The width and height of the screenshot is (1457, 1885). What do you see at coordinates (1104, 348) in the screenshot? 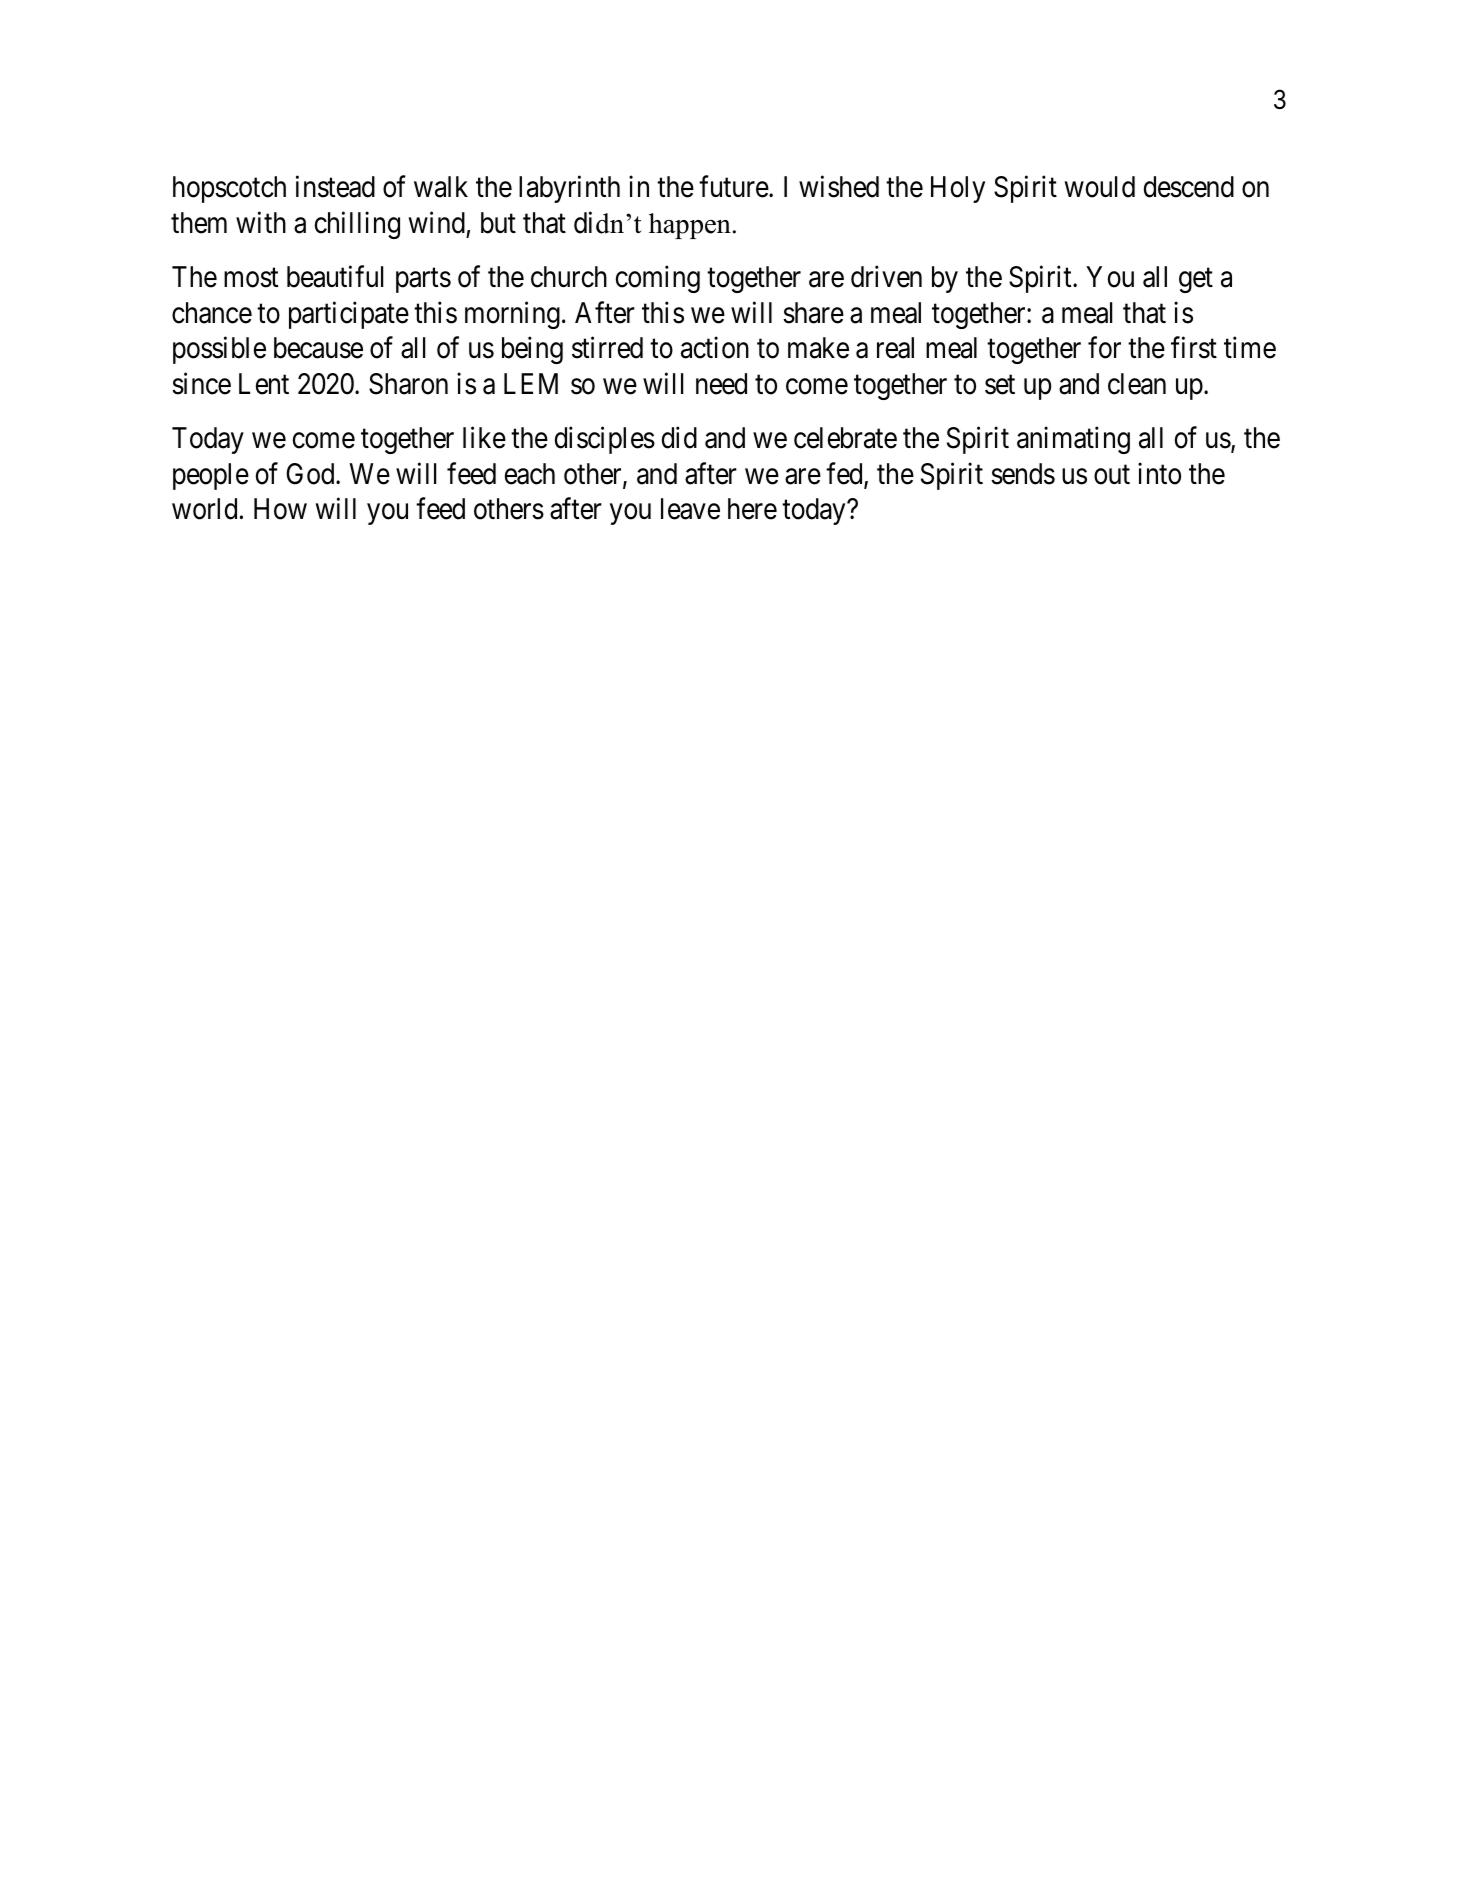
I see `for` at bounding box center [1104, 348].
